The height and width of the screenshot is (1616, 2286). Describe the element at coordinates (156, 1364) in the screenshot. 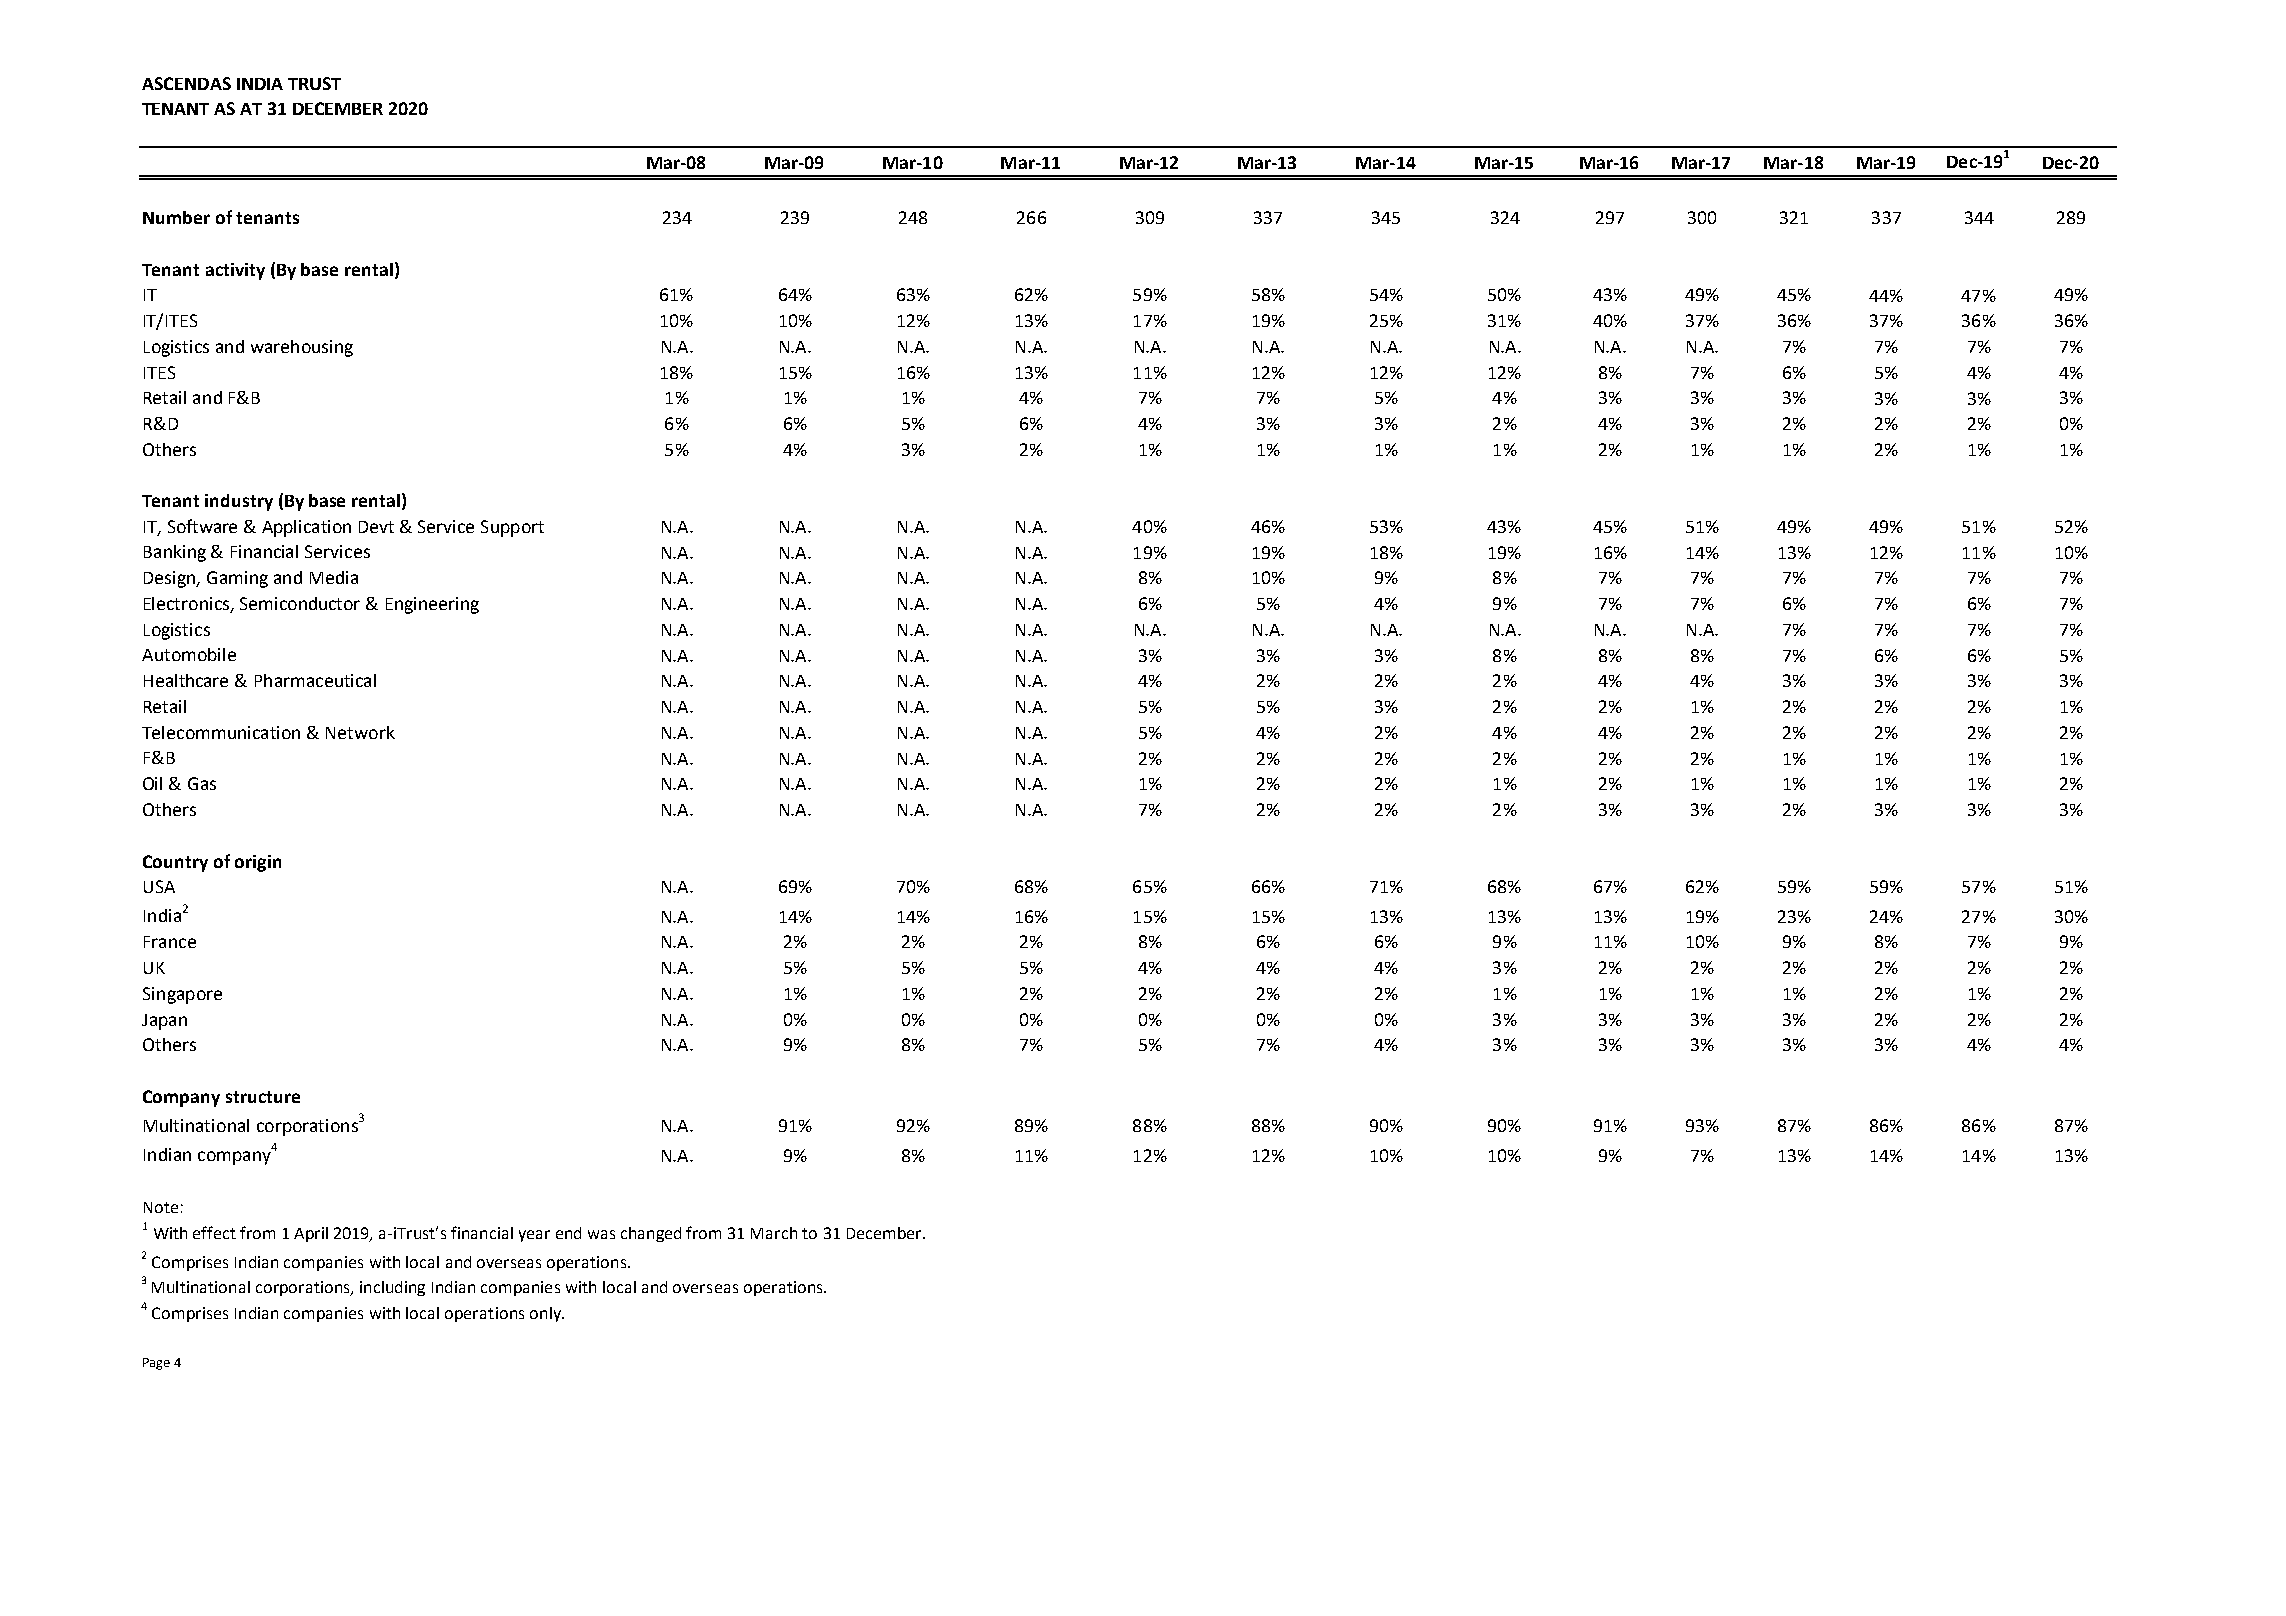

I see `Page` at that location.
